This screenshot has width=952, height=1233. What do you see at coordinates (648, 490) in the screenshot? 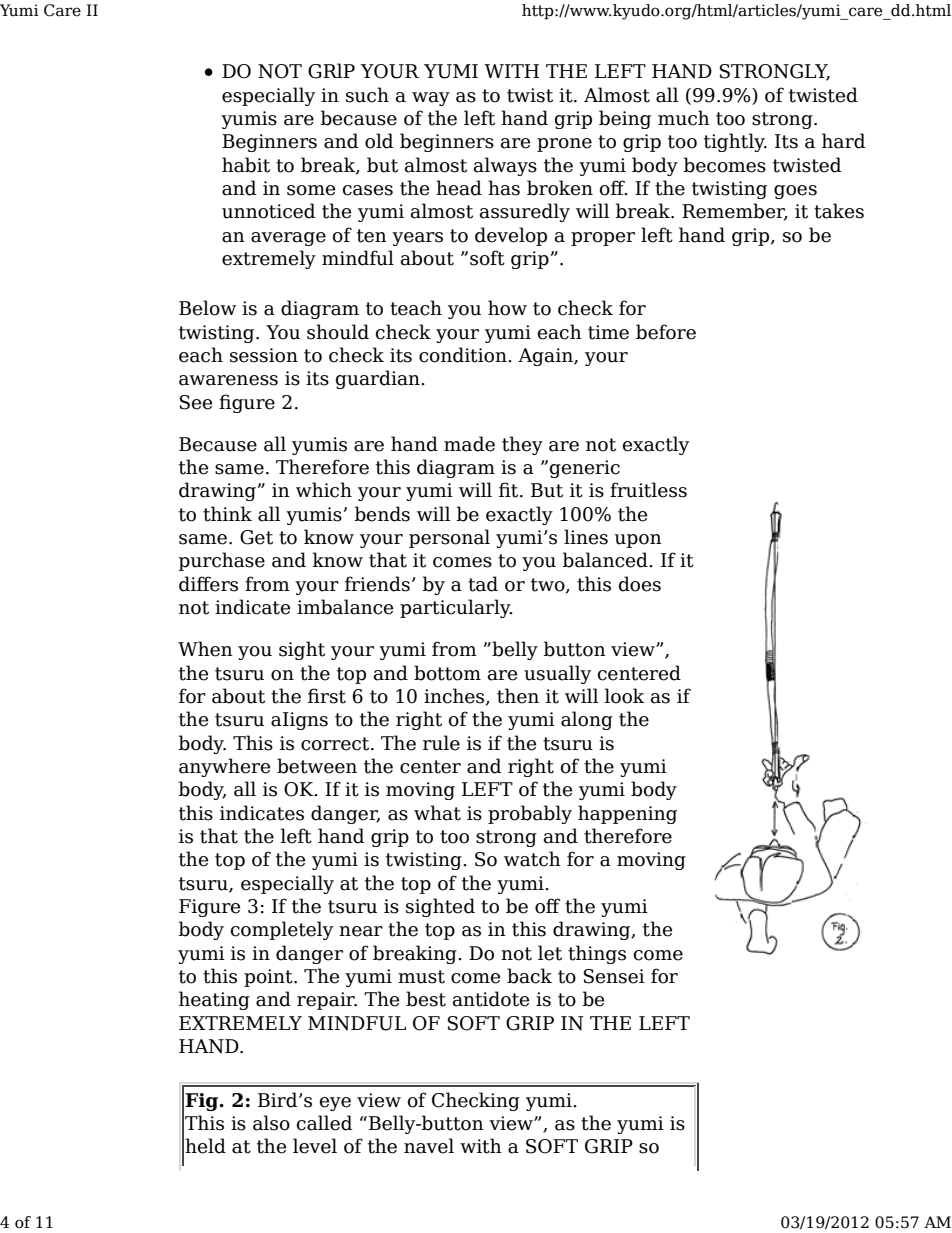
I see `fruitless` at bounding box center [648, 490].
